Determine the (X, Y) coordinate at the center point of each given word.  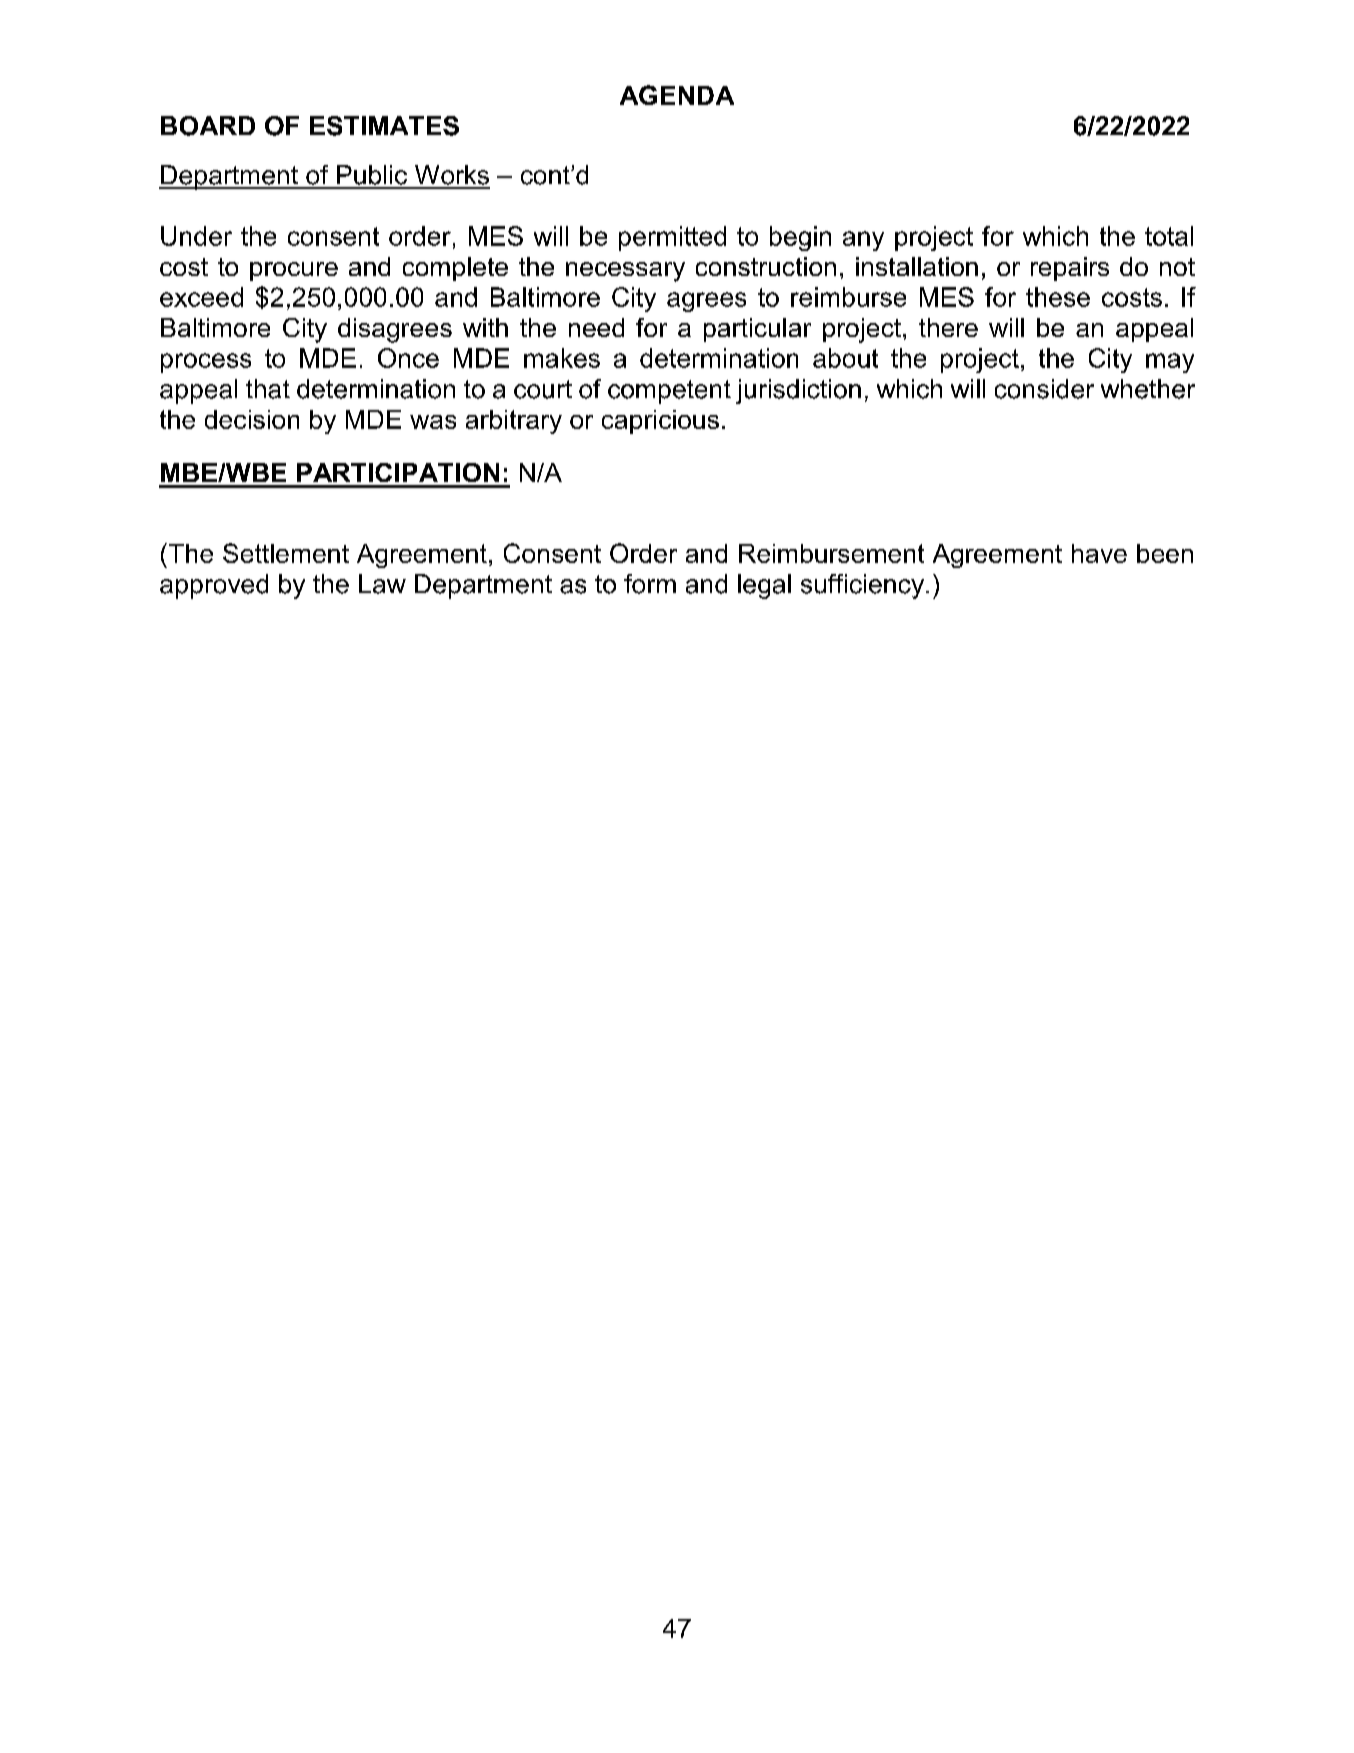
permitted (672, 238)
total (1169, 236)
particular (757, 330)
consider (1044, 389)
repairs (1070, 269)
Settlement (286, 553)
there (948, 327)
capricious (660, 422)
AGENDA (677, 95)
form (650, 584)
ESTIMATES (384, 126)
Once (408, 358)
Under (196, 236)
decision (252, 419)
